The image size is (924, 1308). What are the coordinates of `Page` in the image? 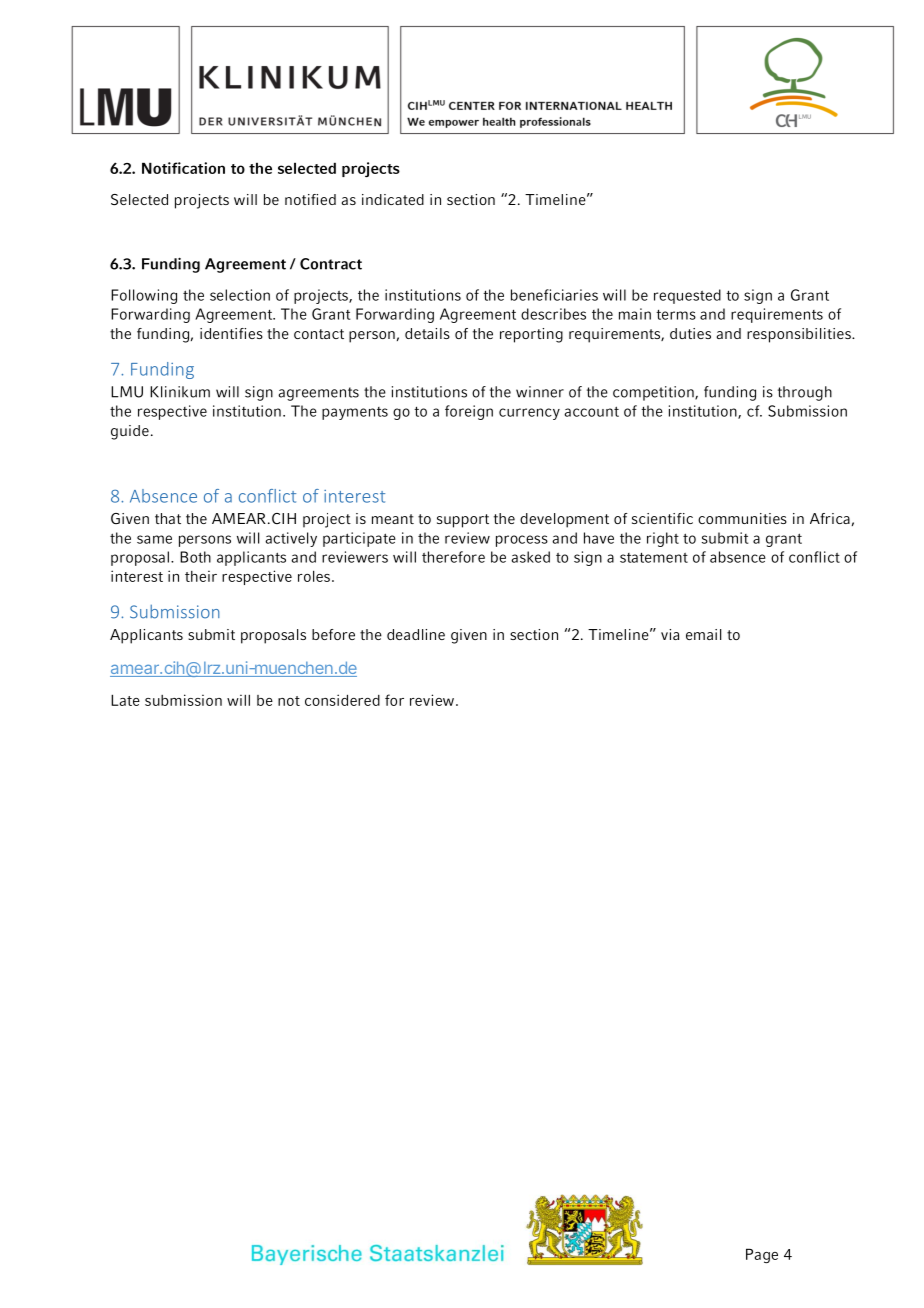 It's located at (762, 1255).
